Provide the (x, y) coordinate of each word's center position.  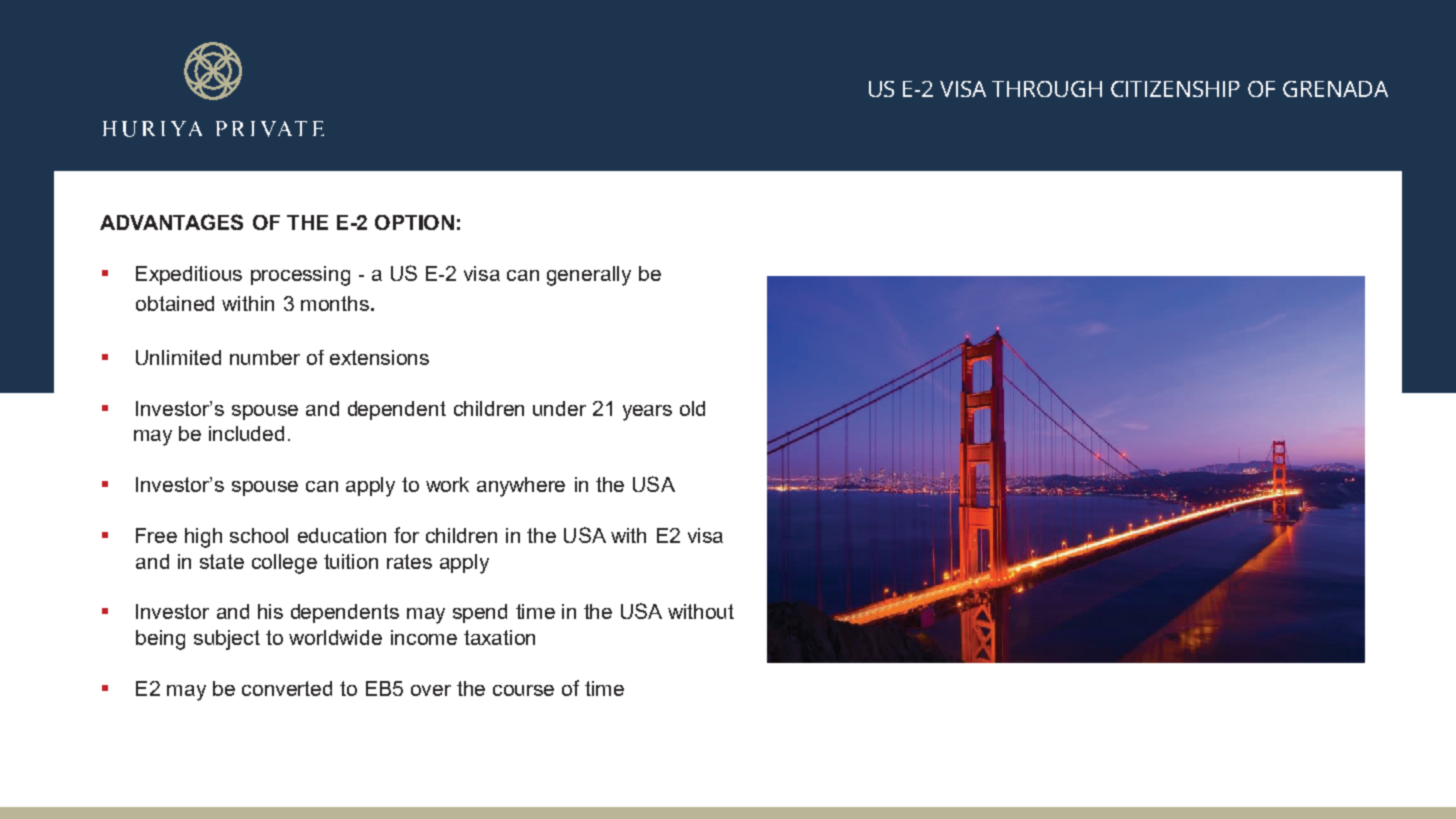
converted (287, 688)
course (523, 690)
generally (589, 276)
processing (300, 276)
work (447, 484)
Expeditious (189, 275)
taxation (499, 637)
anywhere (521, 487)
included (246, 433)
